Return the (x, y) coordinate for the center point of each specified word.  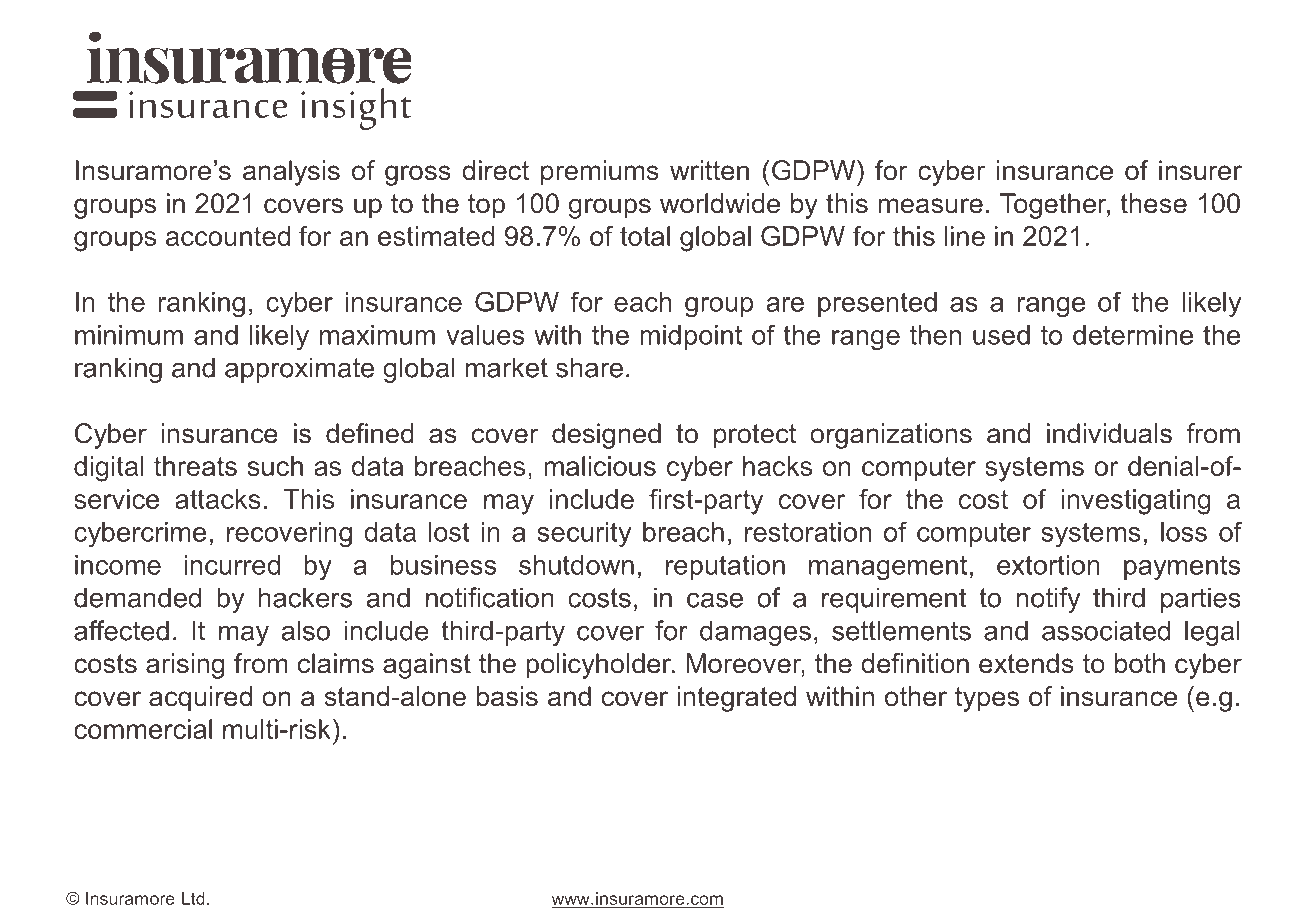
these (1153, 203)
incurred (232, 565)
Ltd (193, 898)
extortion (1048, 565)
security (584, 534)
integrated (736, 699)
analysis (291, 173)
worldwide (720, 203)
